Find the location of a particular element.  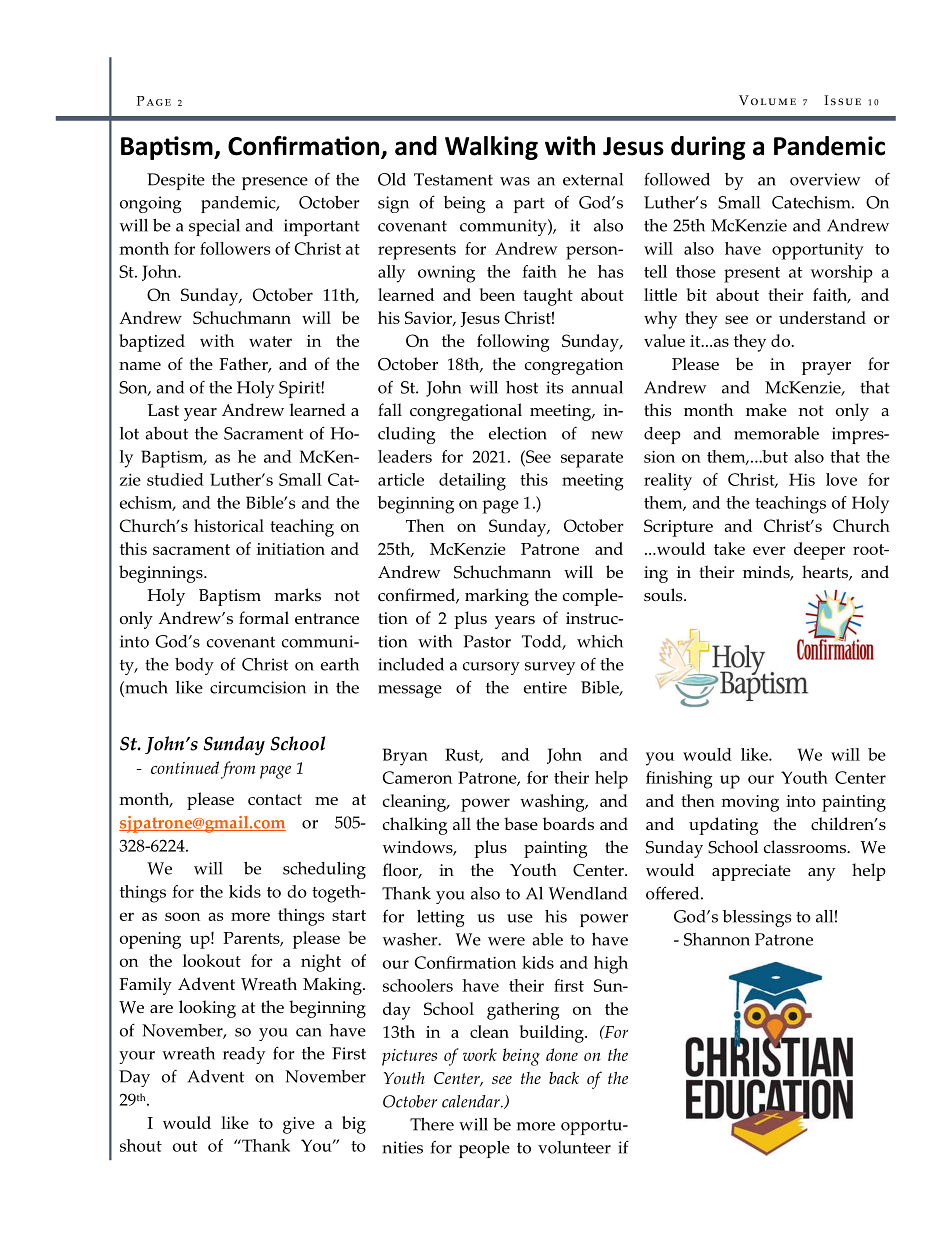

shout is located at coordinates (141, 1145).
